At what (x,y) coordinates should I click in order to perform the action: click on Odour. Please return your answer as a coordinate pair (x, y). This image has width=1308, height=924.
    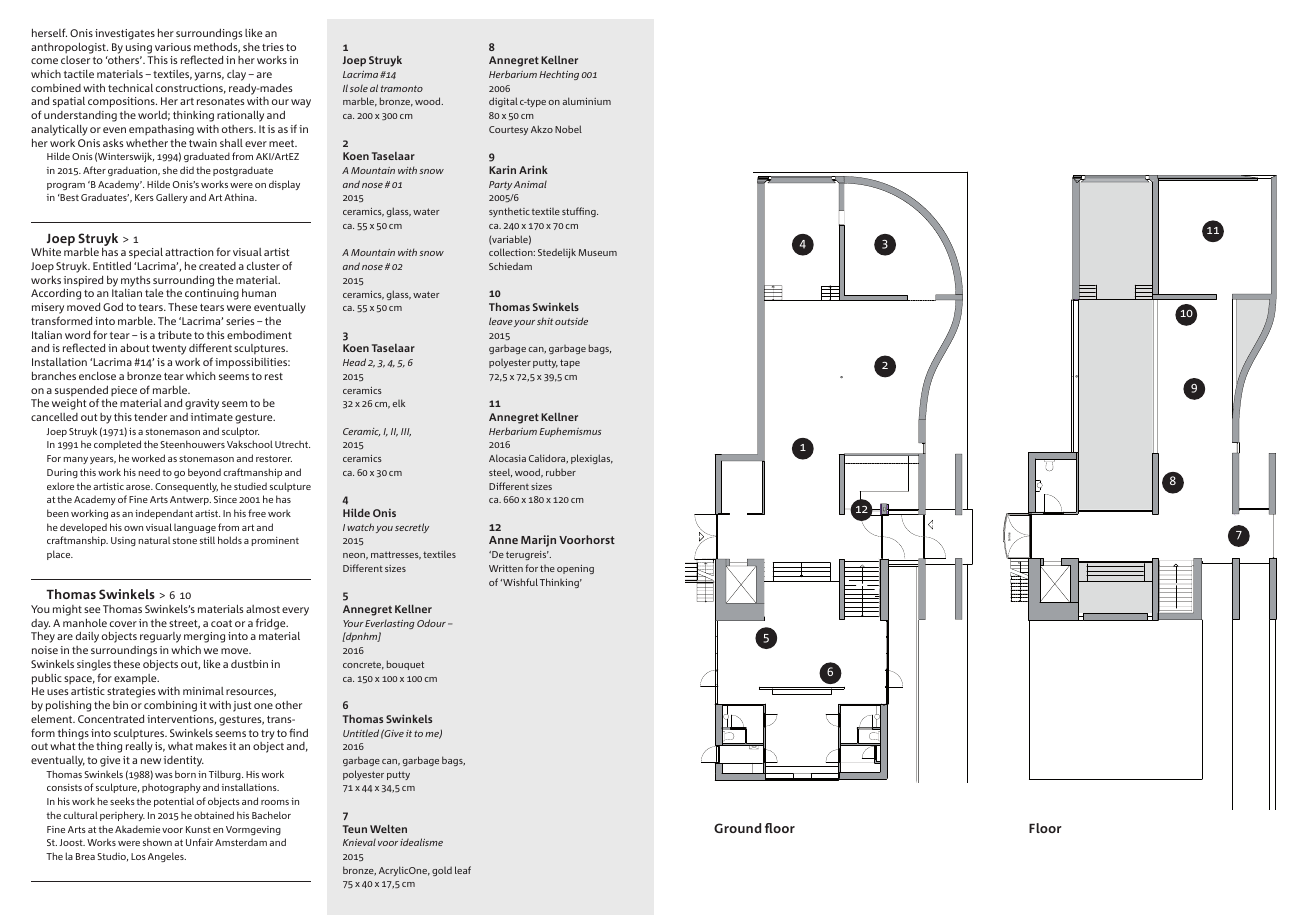
    Looking at the image, I should click on (431, 623).
